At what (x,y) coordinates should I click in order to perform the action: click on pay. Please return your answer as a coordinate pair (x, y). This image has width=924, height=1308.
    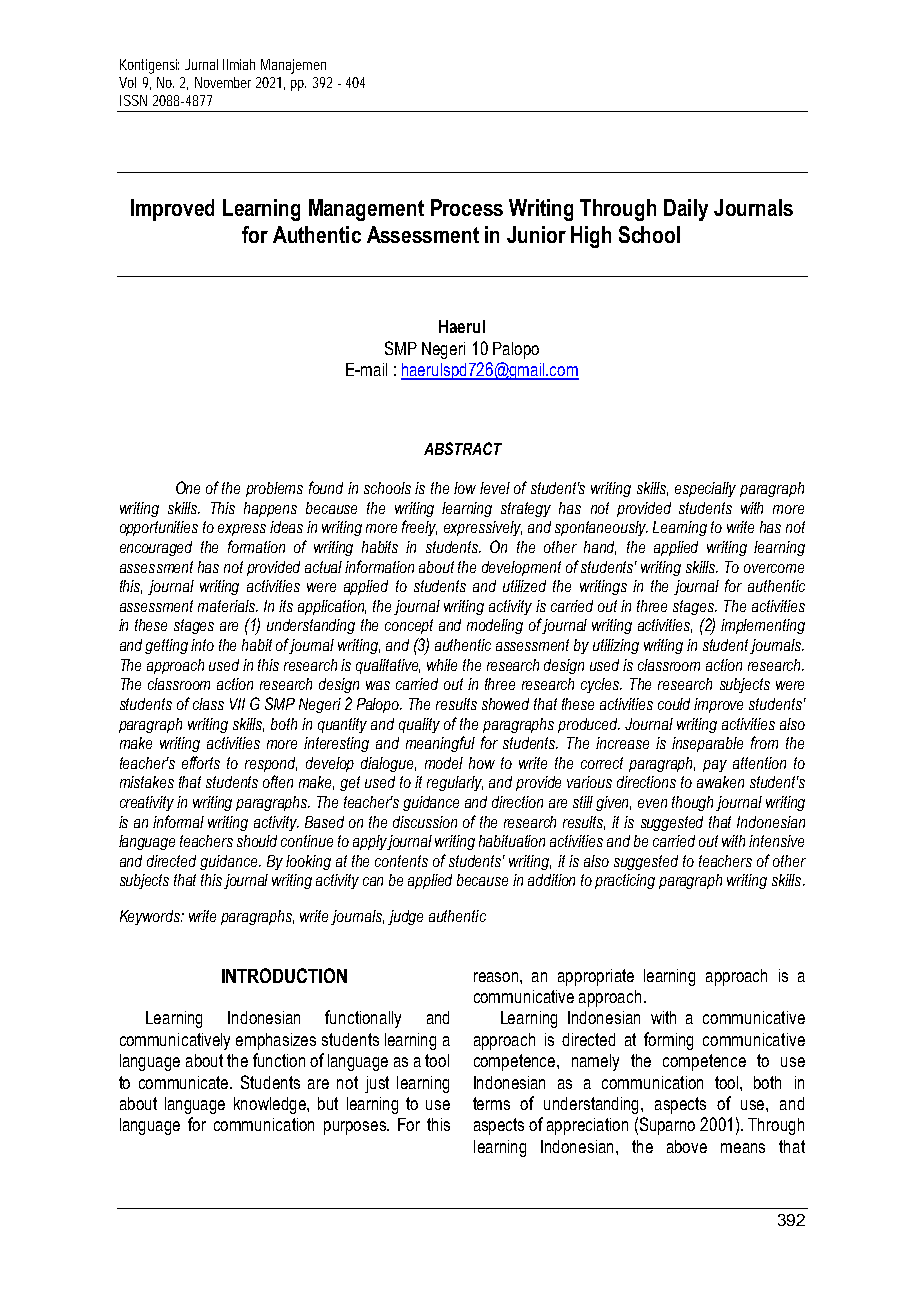
    Looking at the image, I should click on (715, 766).
